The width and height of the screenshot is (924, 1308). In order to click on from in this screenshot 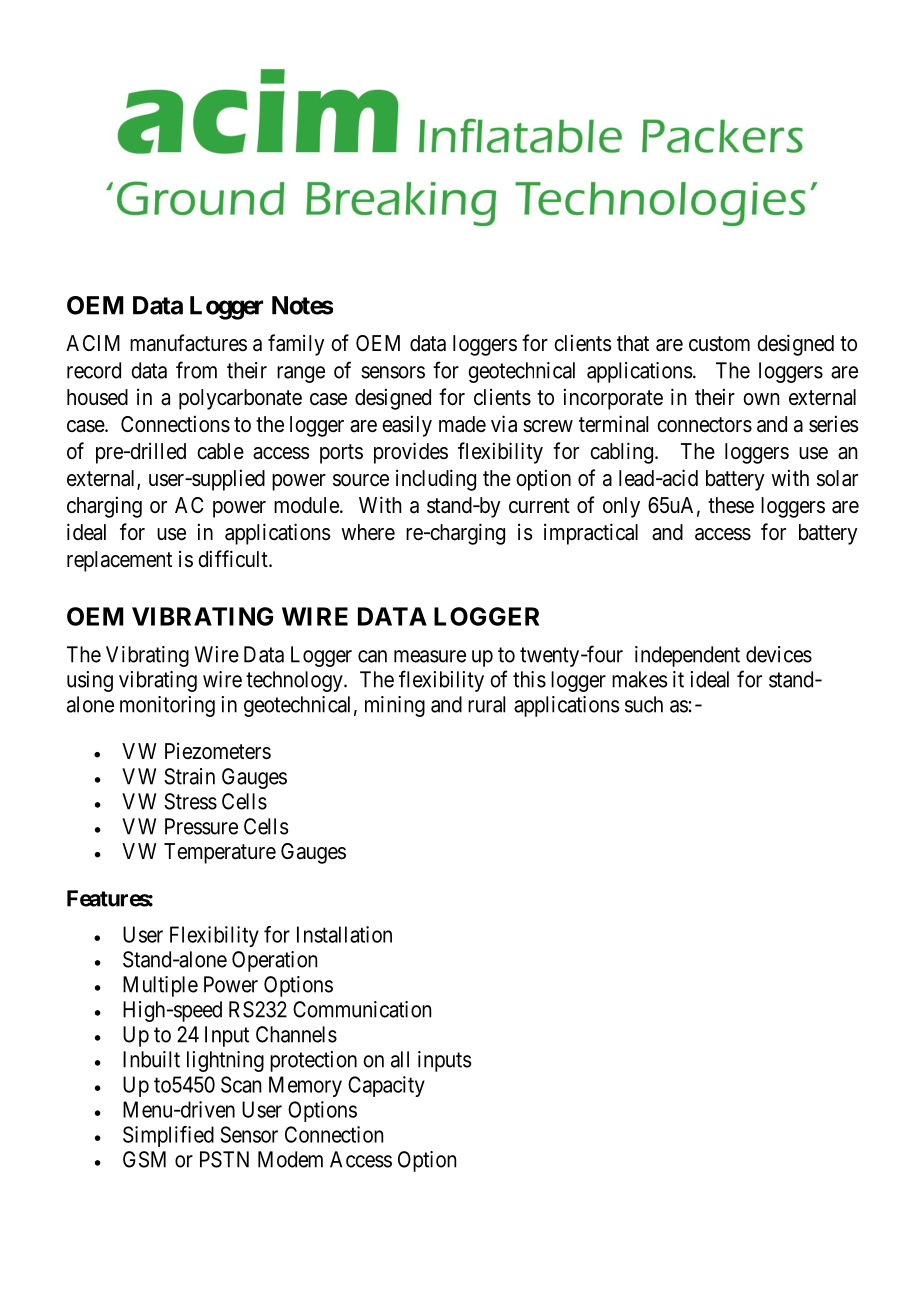, I will do `click(196, 370)`.
